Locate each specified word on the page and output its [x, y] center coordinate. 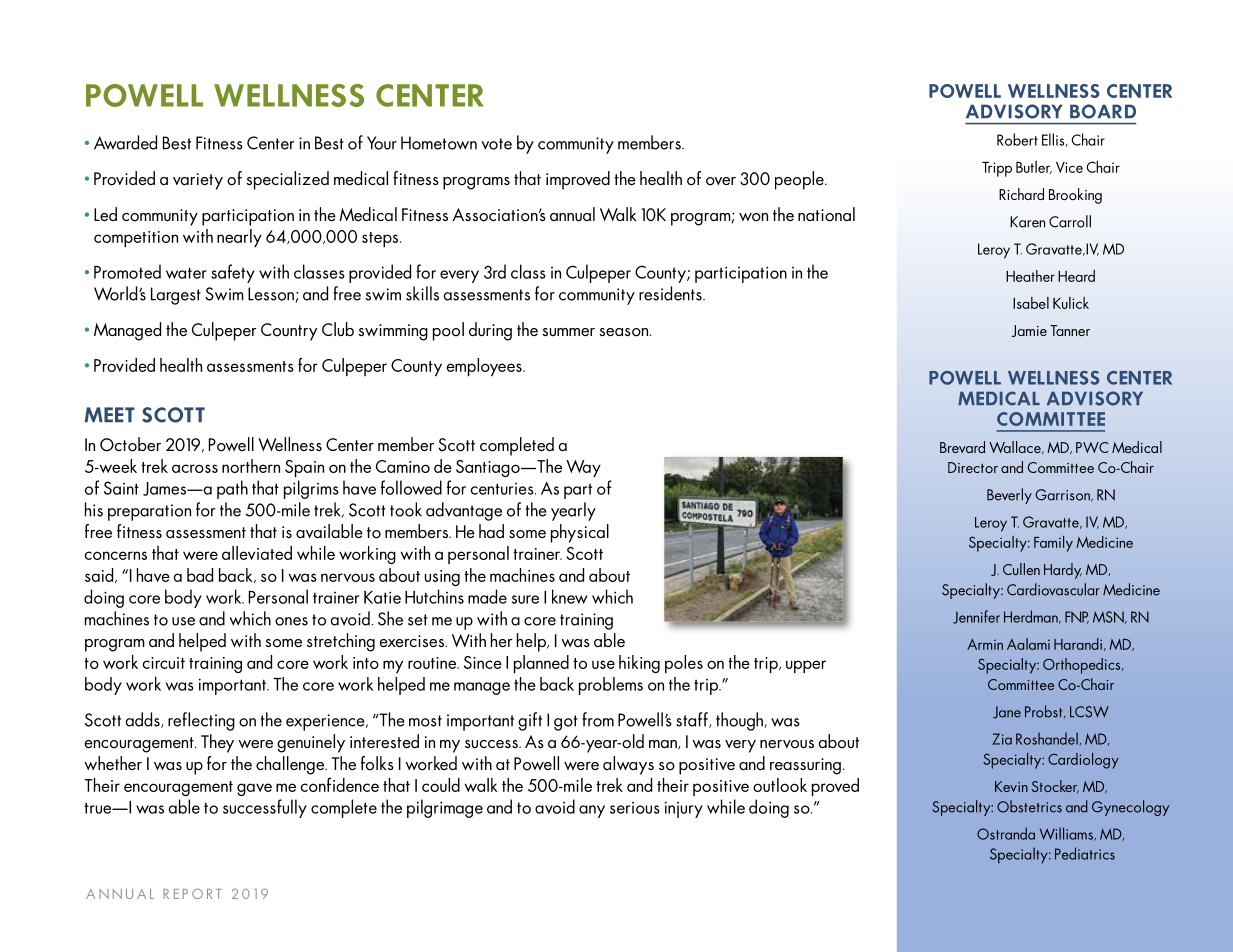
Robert [1017, 139]
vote [496, 144]
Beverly [1009, 496]
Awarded [125, 142]
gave [254, 789]
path [232, 489]
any [592, 811]
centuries [503, 489]
